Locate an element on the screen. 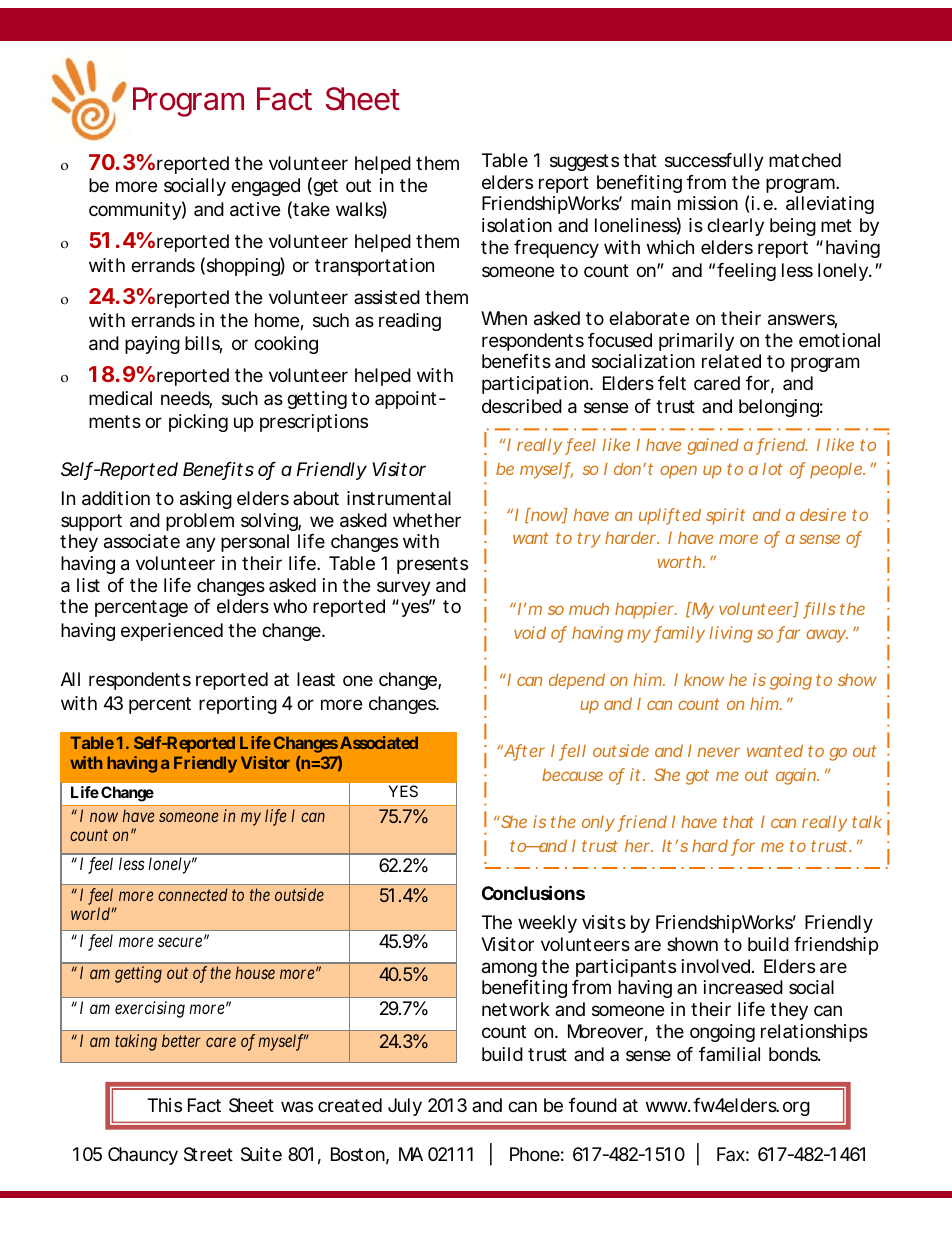 The image size is (952, 1233). experienced is located at coordinates (172, 632).
